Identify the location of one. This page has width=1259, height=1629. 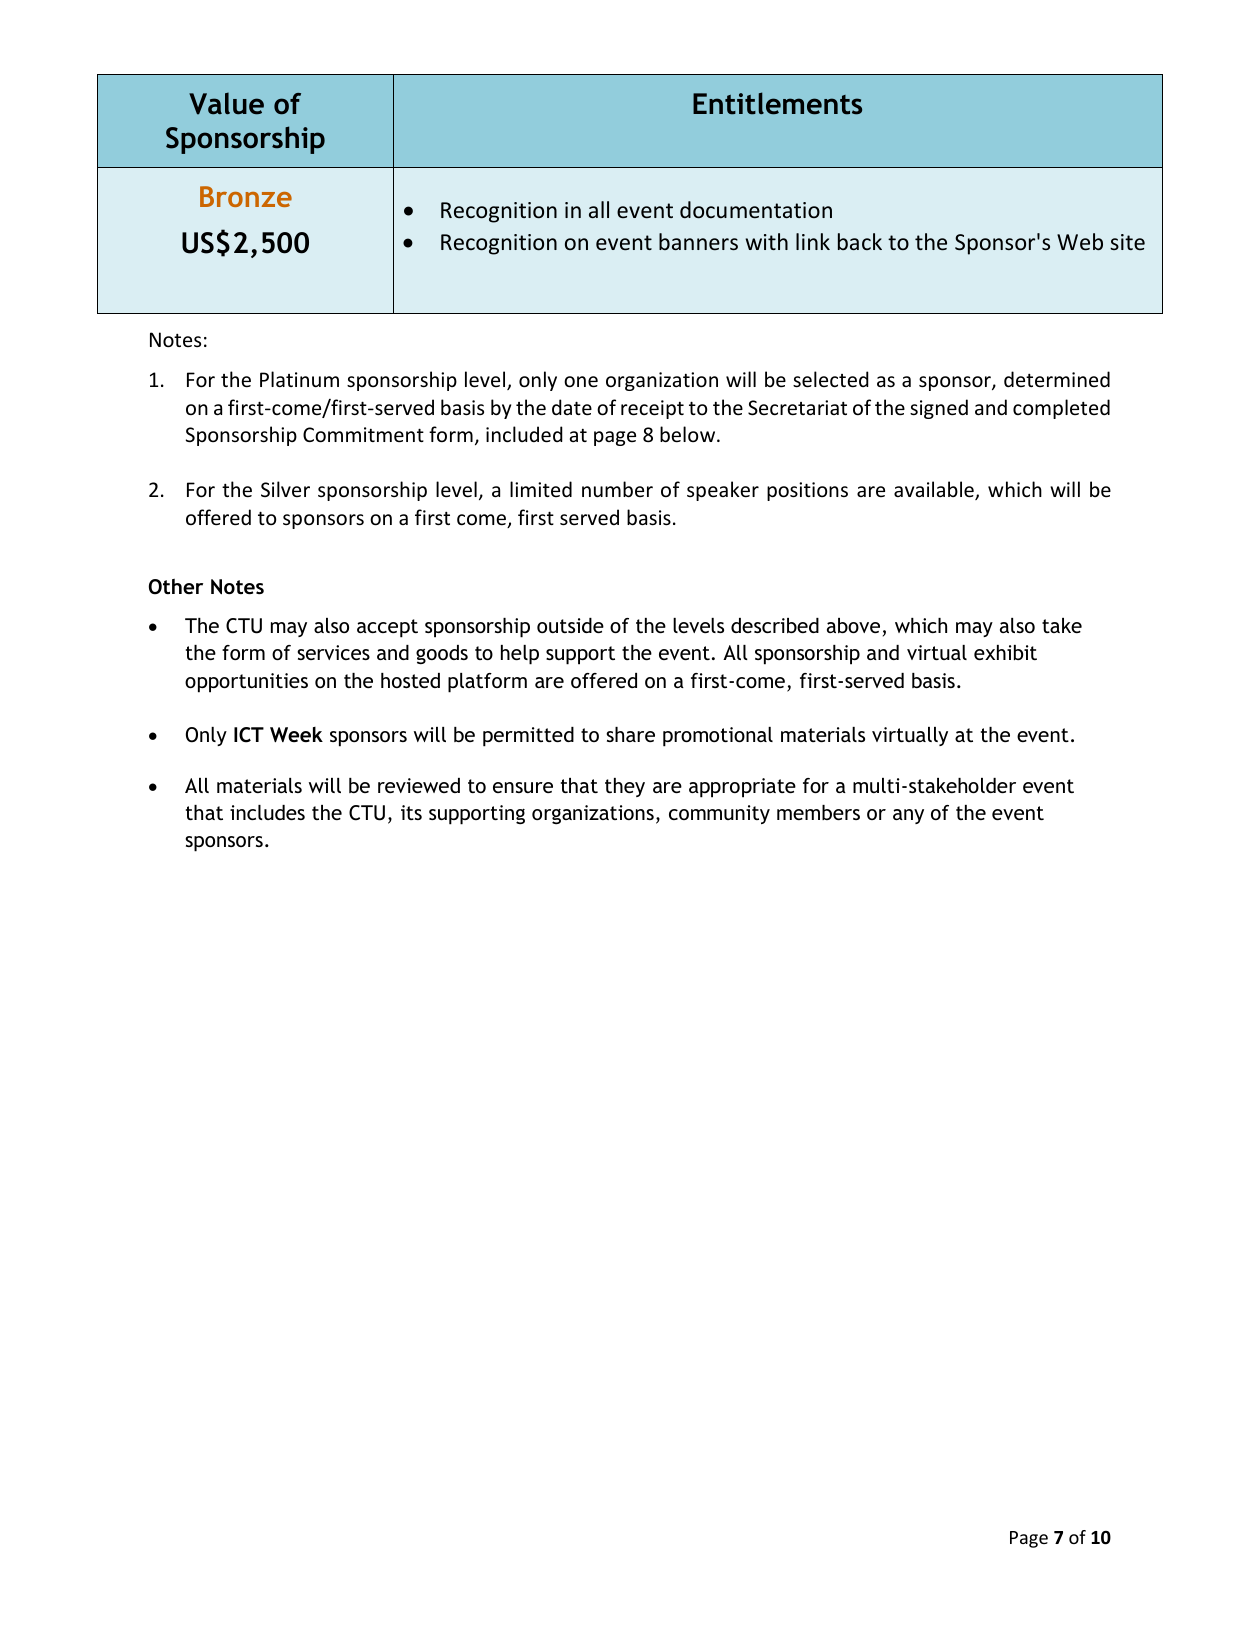
(581, 382).
